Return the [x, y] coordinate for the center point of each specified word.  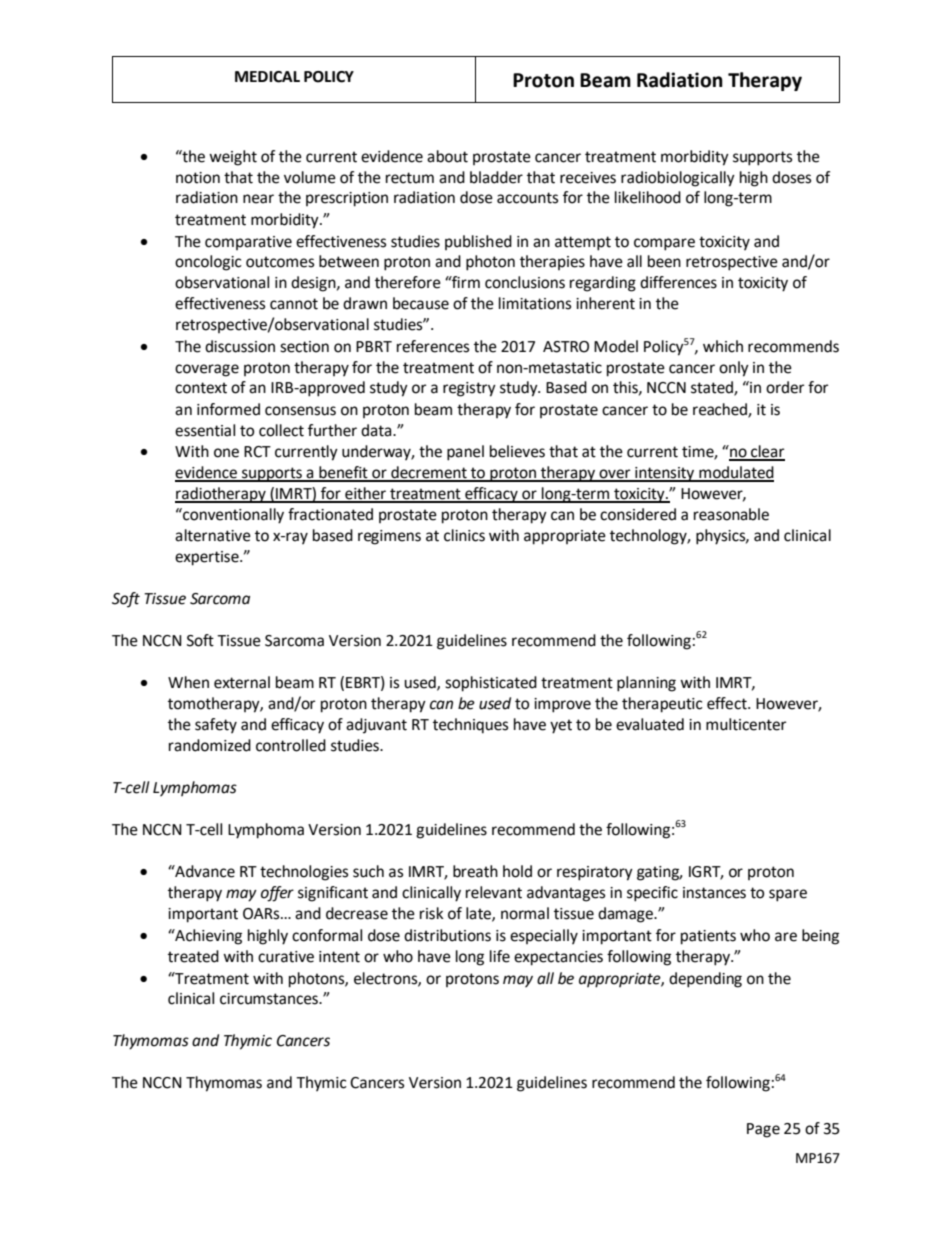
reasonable [731, 514]
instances [714, 893]
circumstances [270, 999]
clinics [464, 535]
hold [517, 871]
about [447, 156]
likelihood [648, 197]
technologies [304, 873]
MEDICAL [267, 77]
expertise [208, 558]
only [734, 369]
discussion [240, 346]
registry [469, 389]
